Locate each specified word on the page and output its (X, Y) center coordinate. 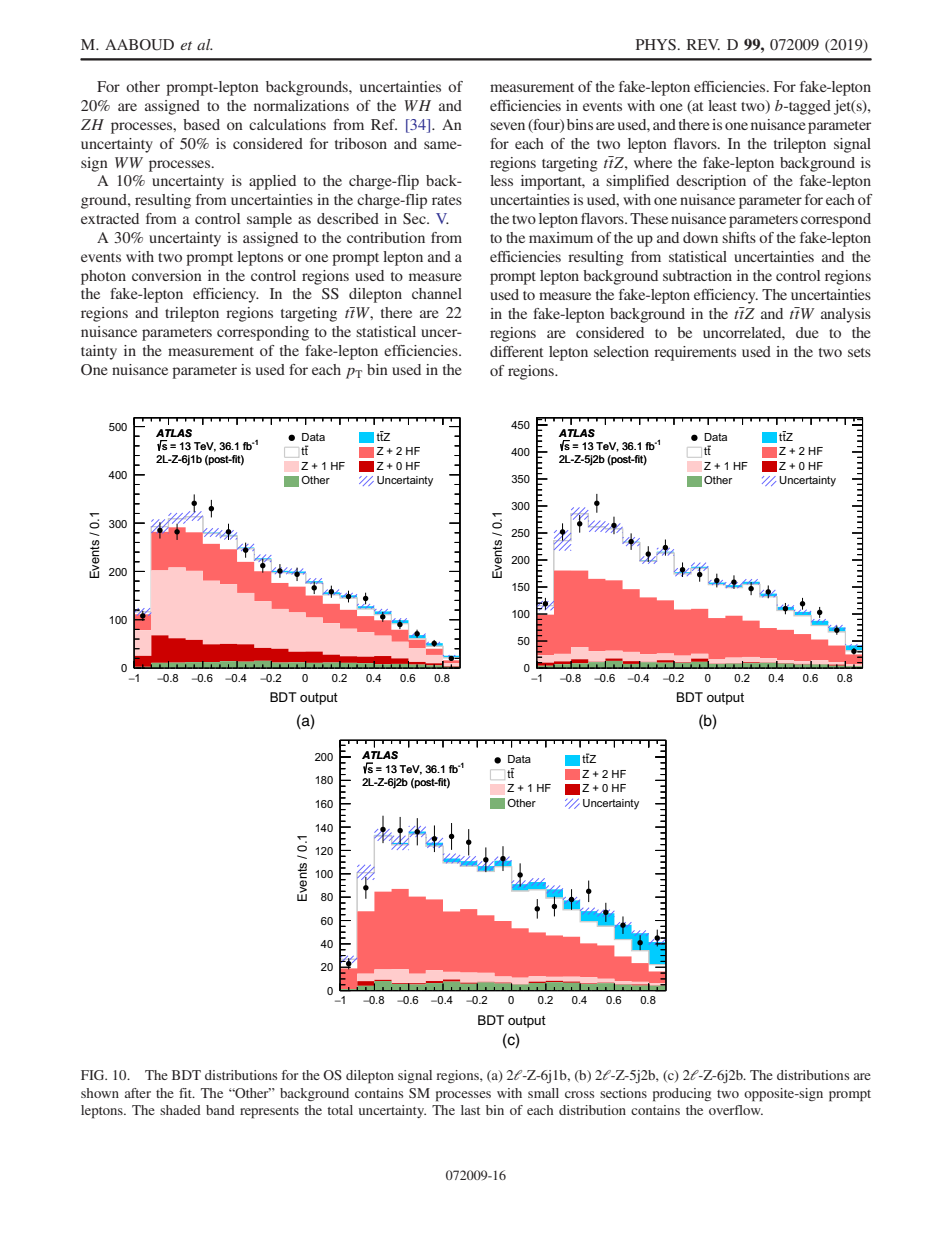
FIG (94, 1075)
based (201, 124)
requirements (695, 353)
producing (682, 1095)
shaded (180, 1110)
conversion (167, 275)
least (722, 105)
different (516, 351)
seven (507, 126)
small (543, 1093)
